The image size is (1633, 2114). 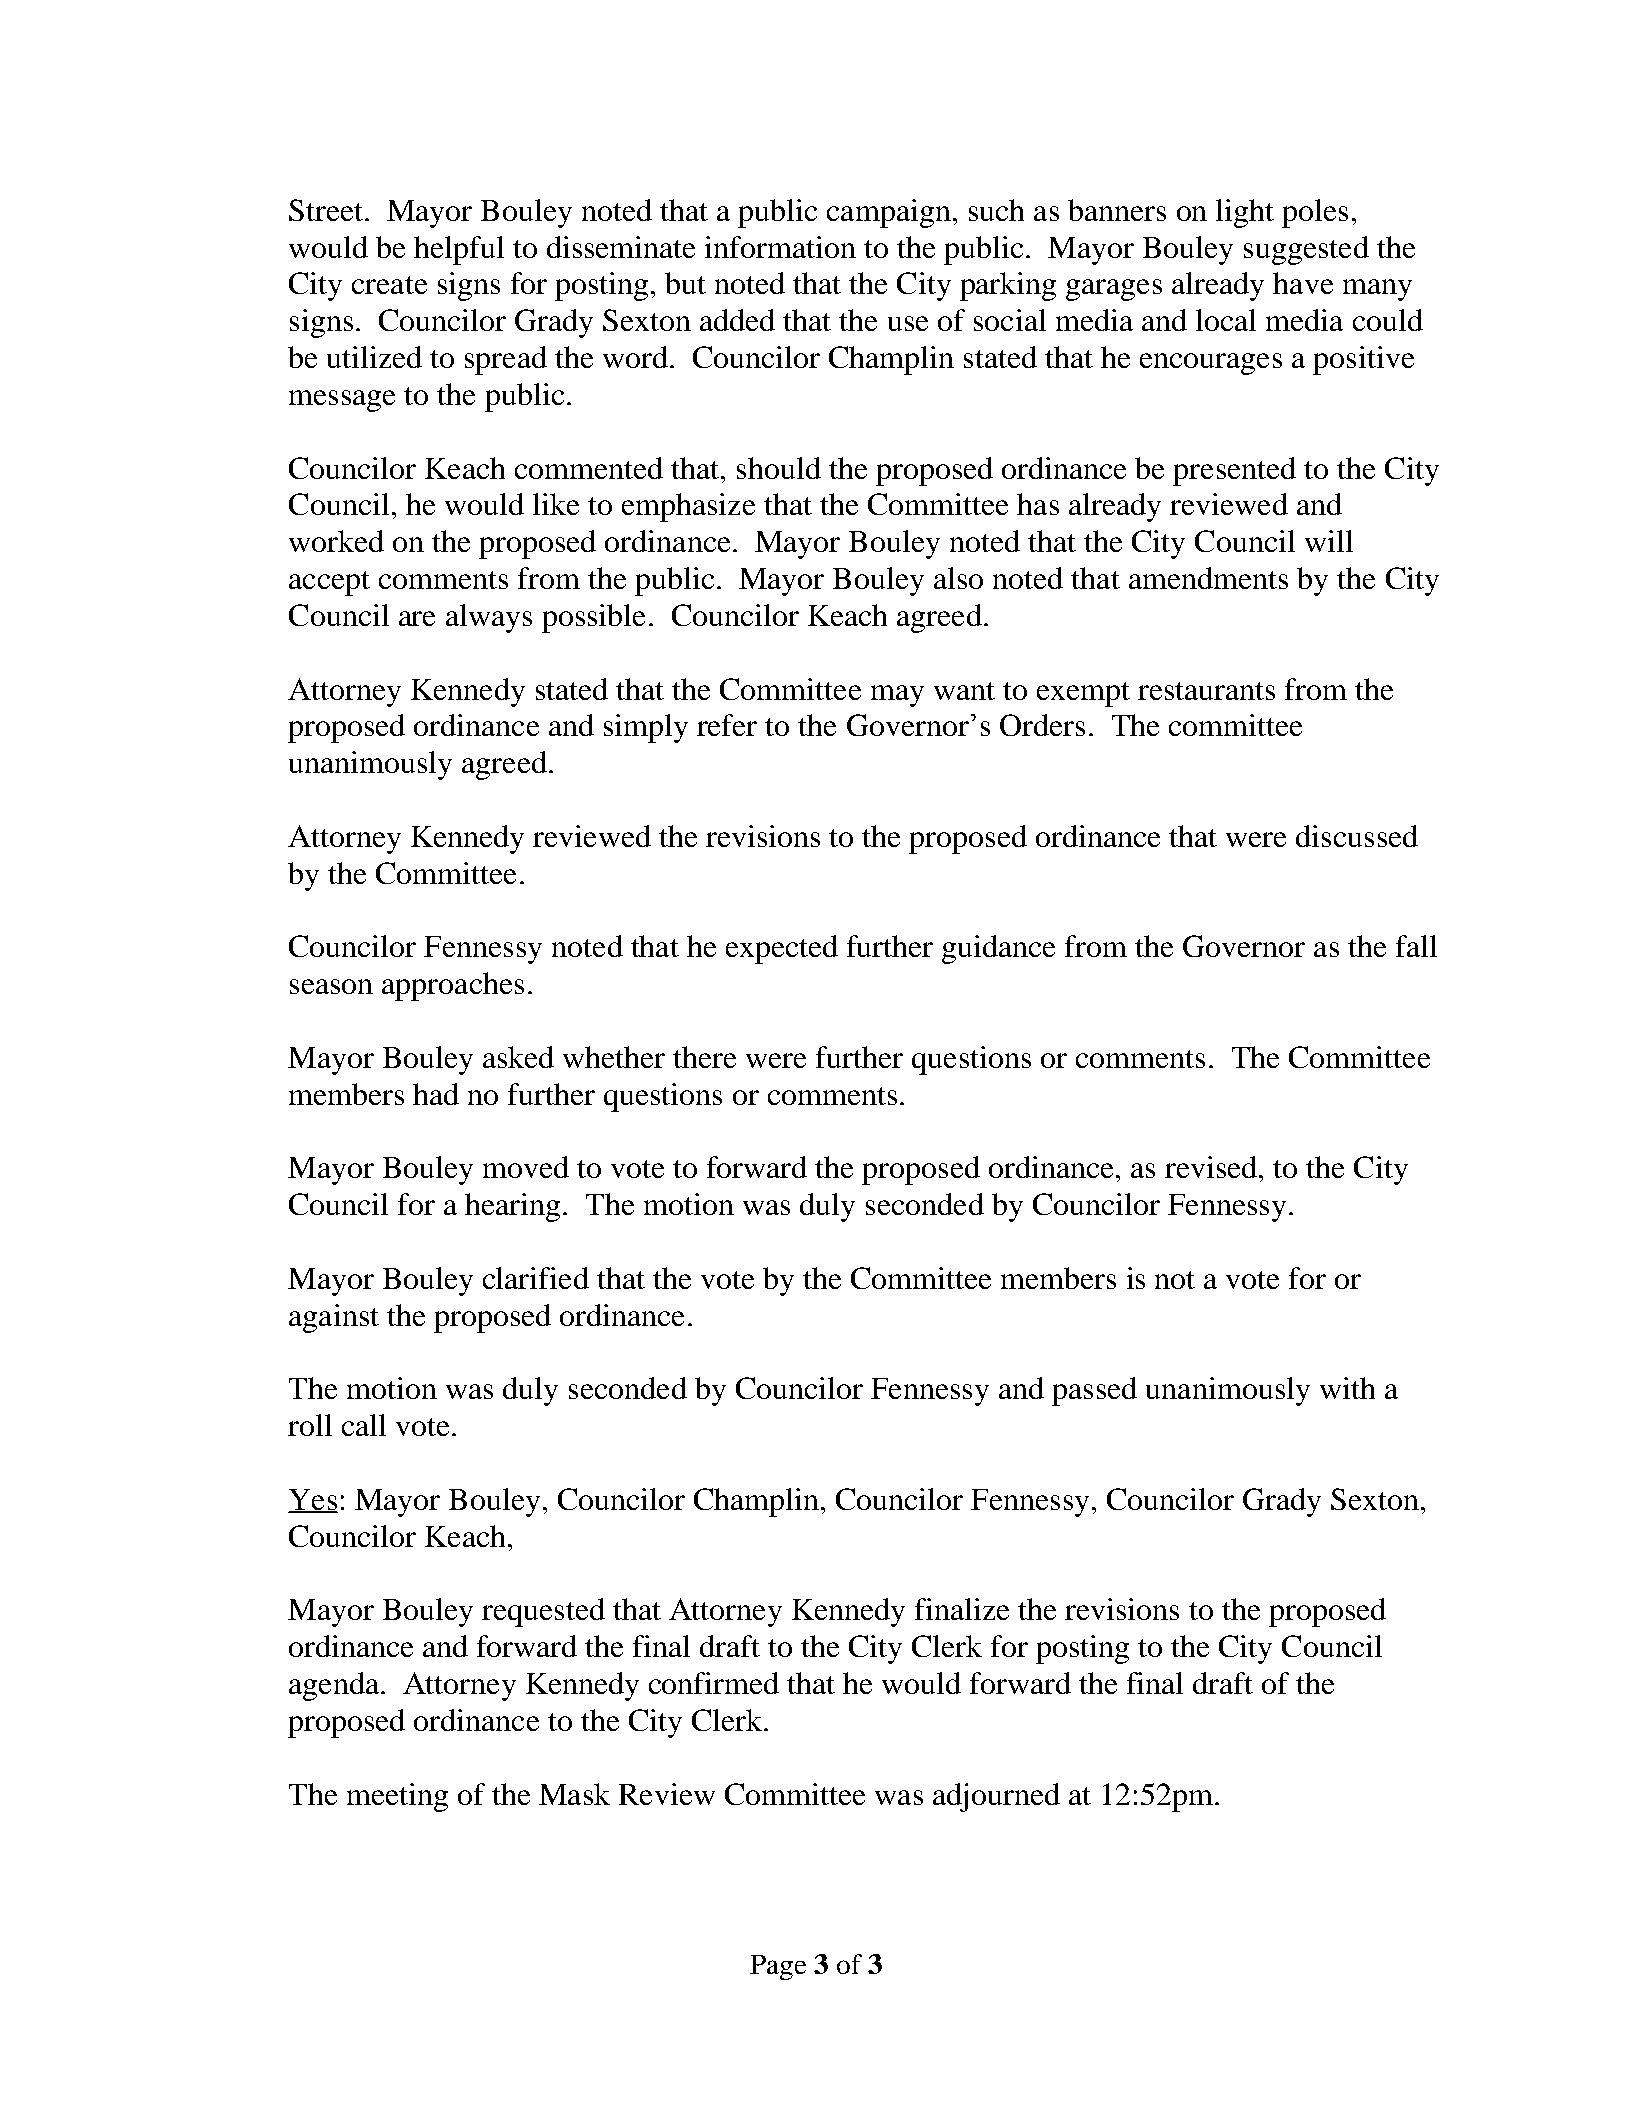 What do you see at coordinates (459, 250) in the screenshot?
I see `helpful` at bounding box center [459, 250].
